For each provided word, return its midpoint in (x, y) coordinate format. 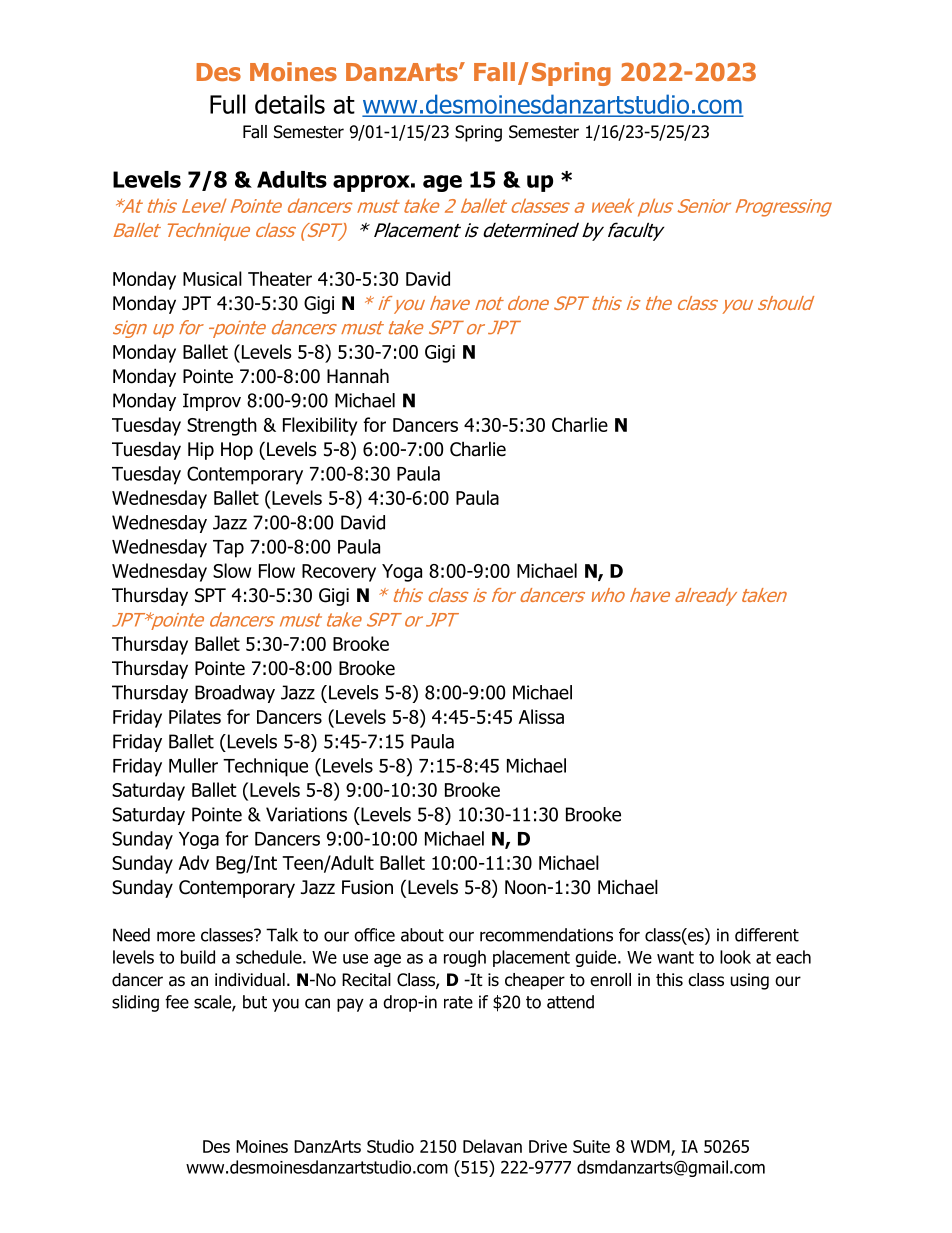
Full (228, 104)
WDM (651, 1147)
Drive (548, 1146)
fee (177, 1002)
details (290, 104)
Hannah (358, 376)
